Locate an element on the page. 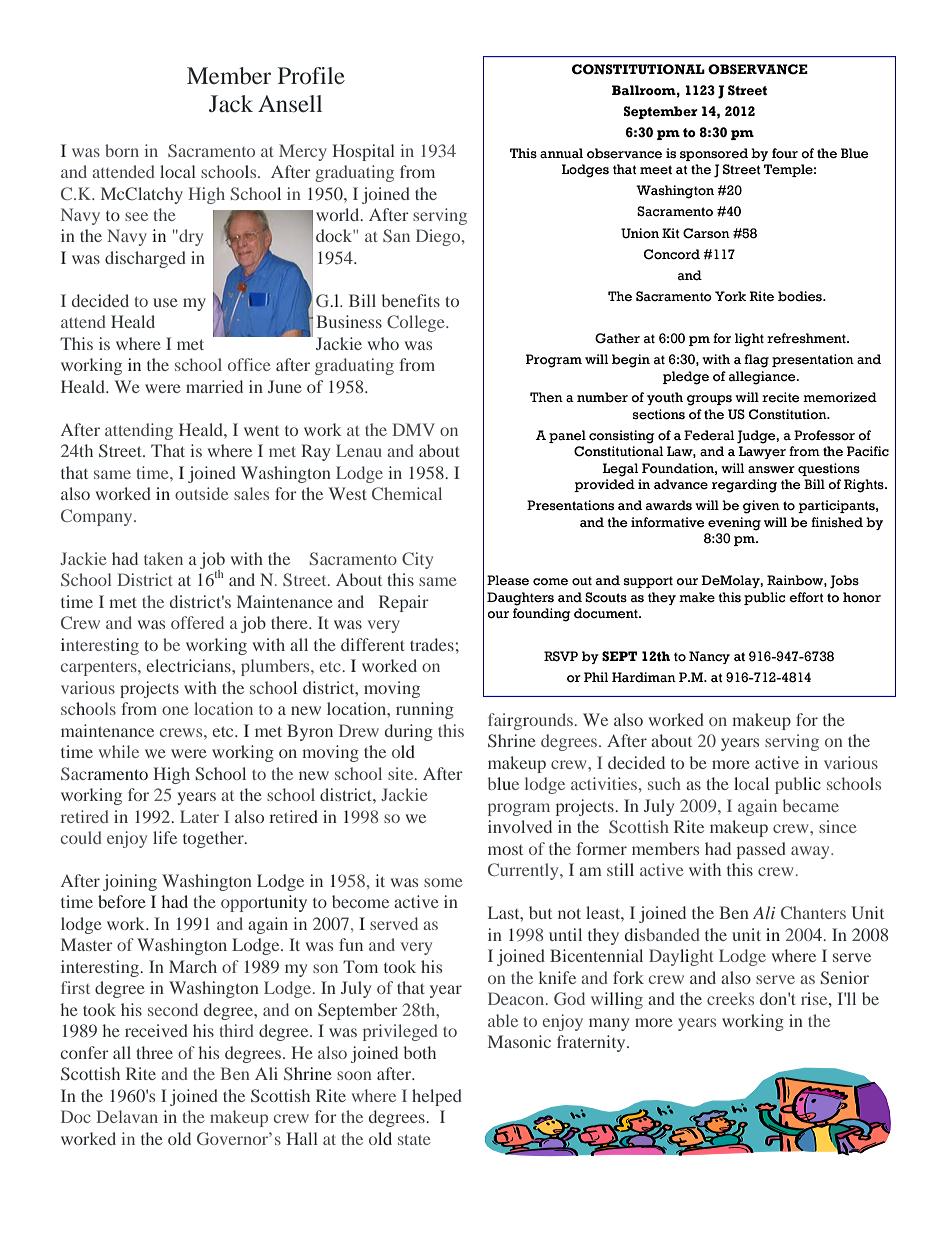  passed is located at coordinates (761, 850).
